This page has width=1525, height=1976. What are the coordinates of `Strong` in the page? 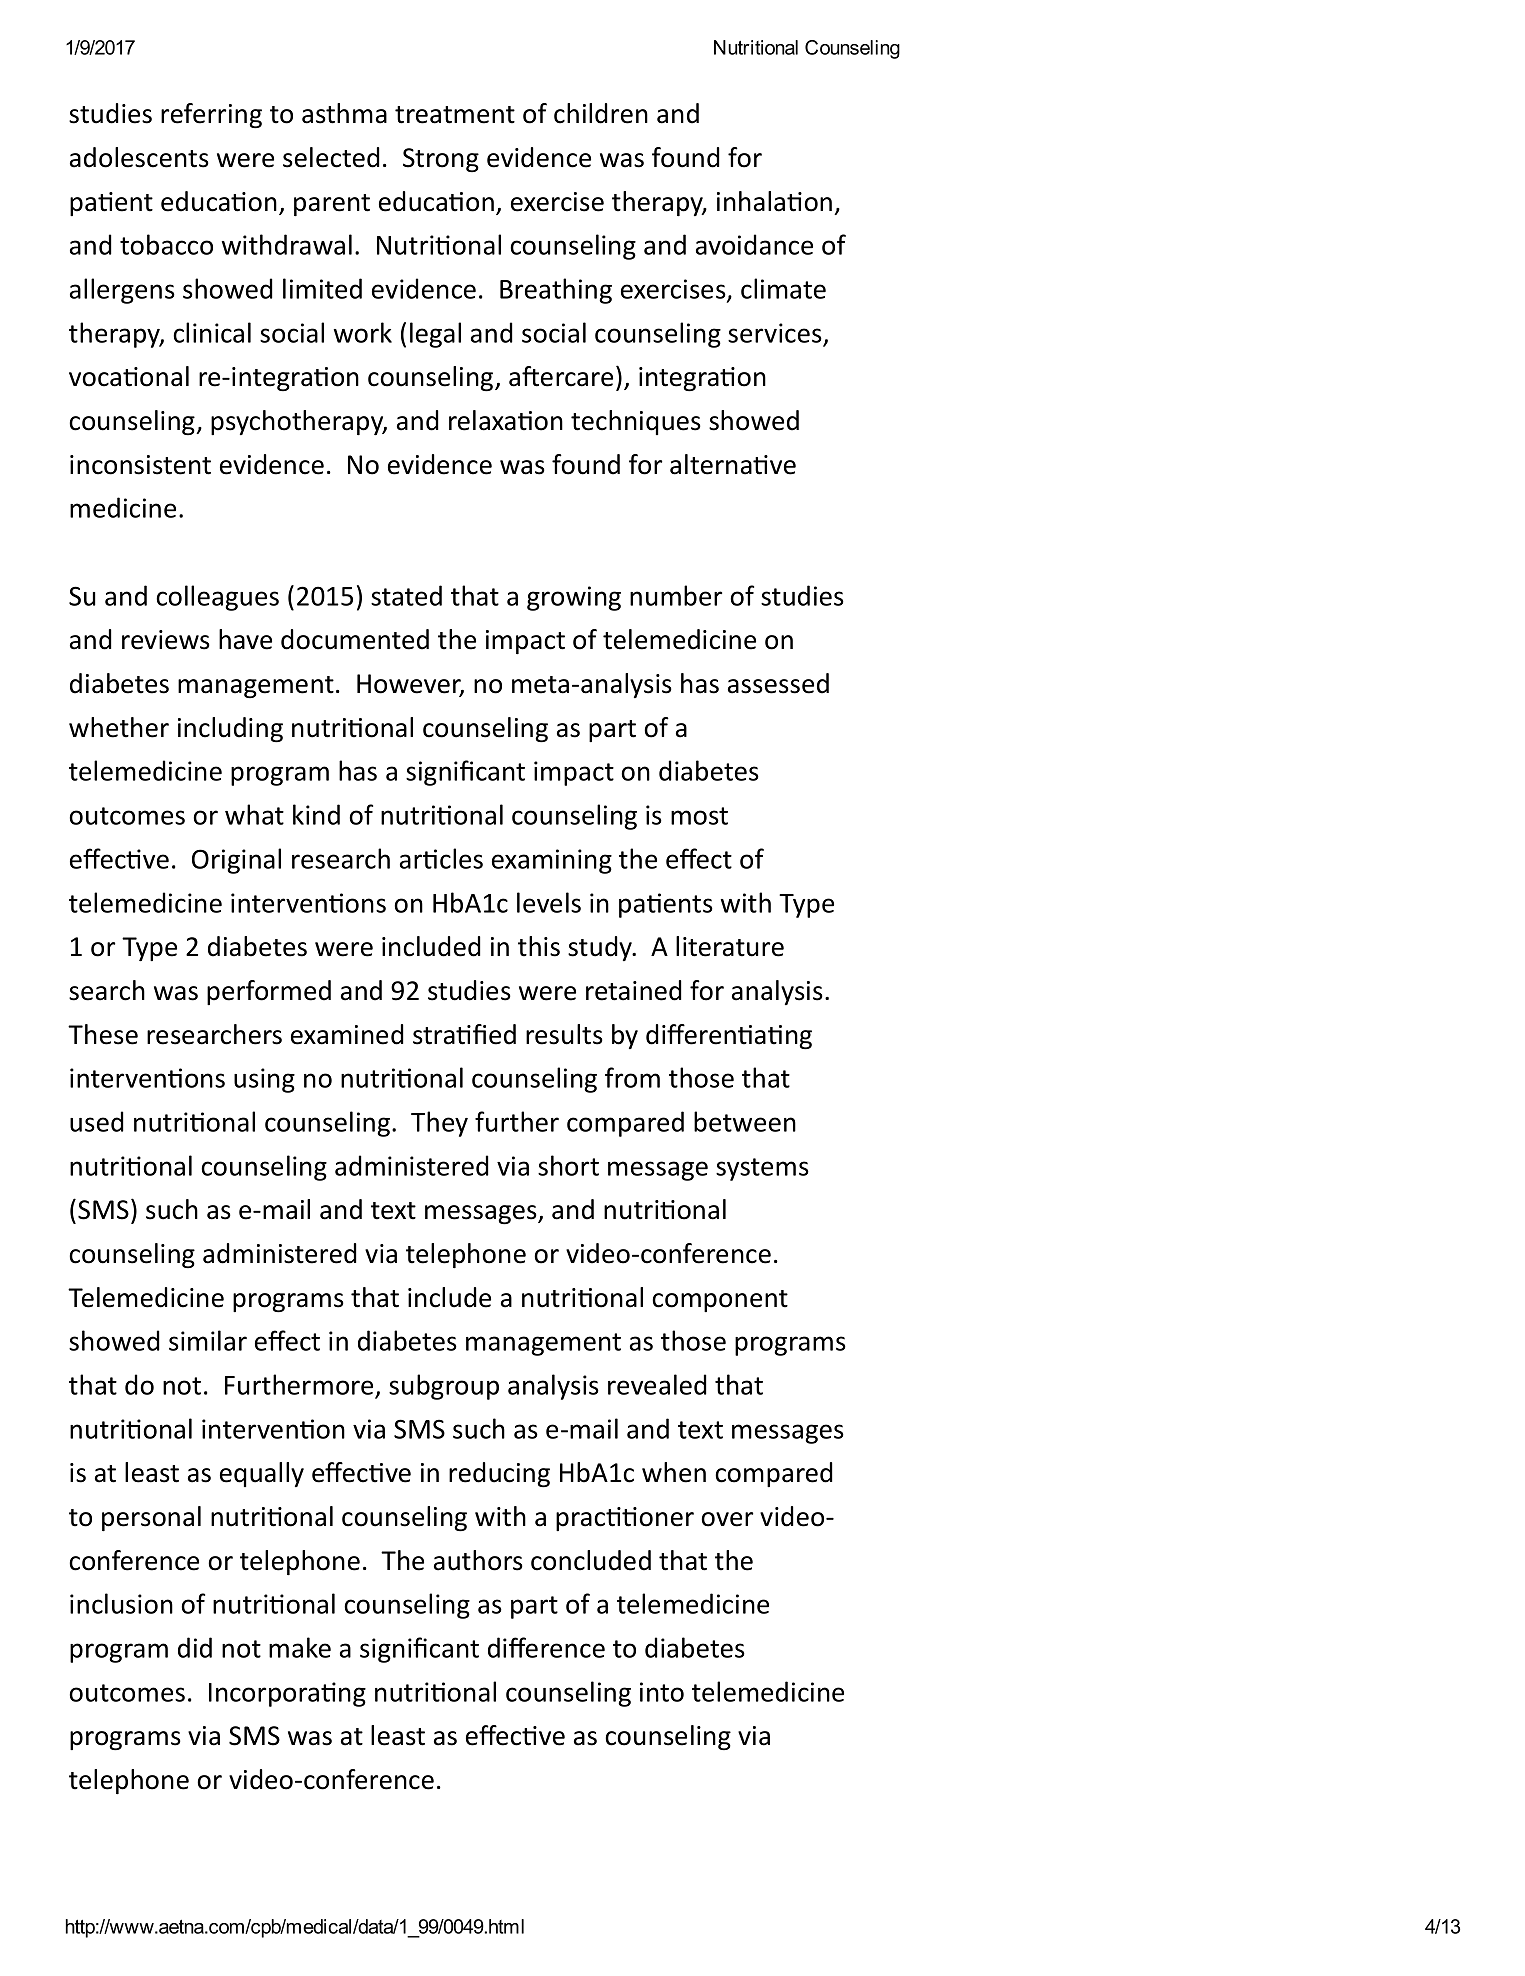 It's located at (441, 160).
